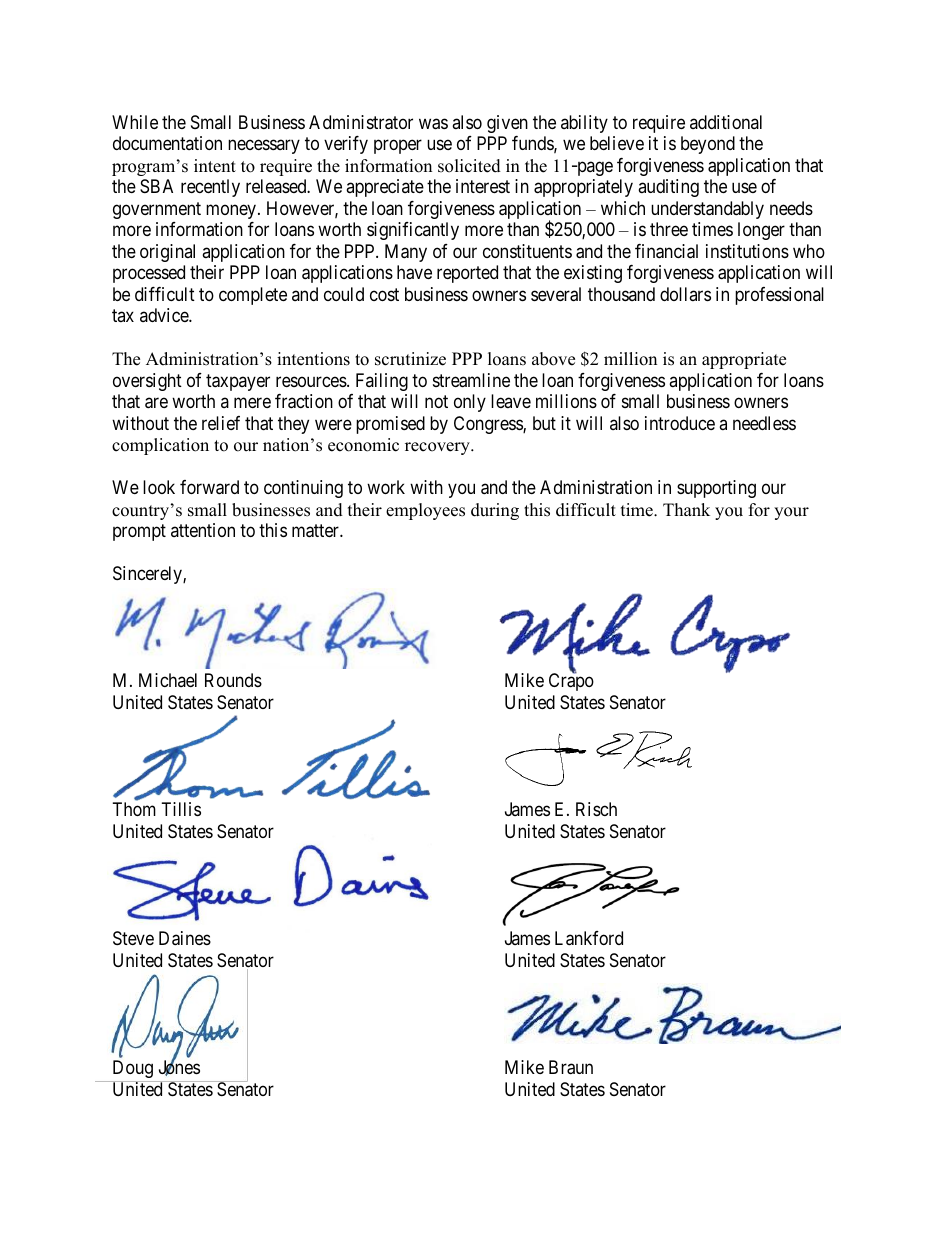 This page has height=1233, width=952. What do you see at coordinates (589, 938) in the page?
I see `Lankford` at bounding box center [589, 938].
